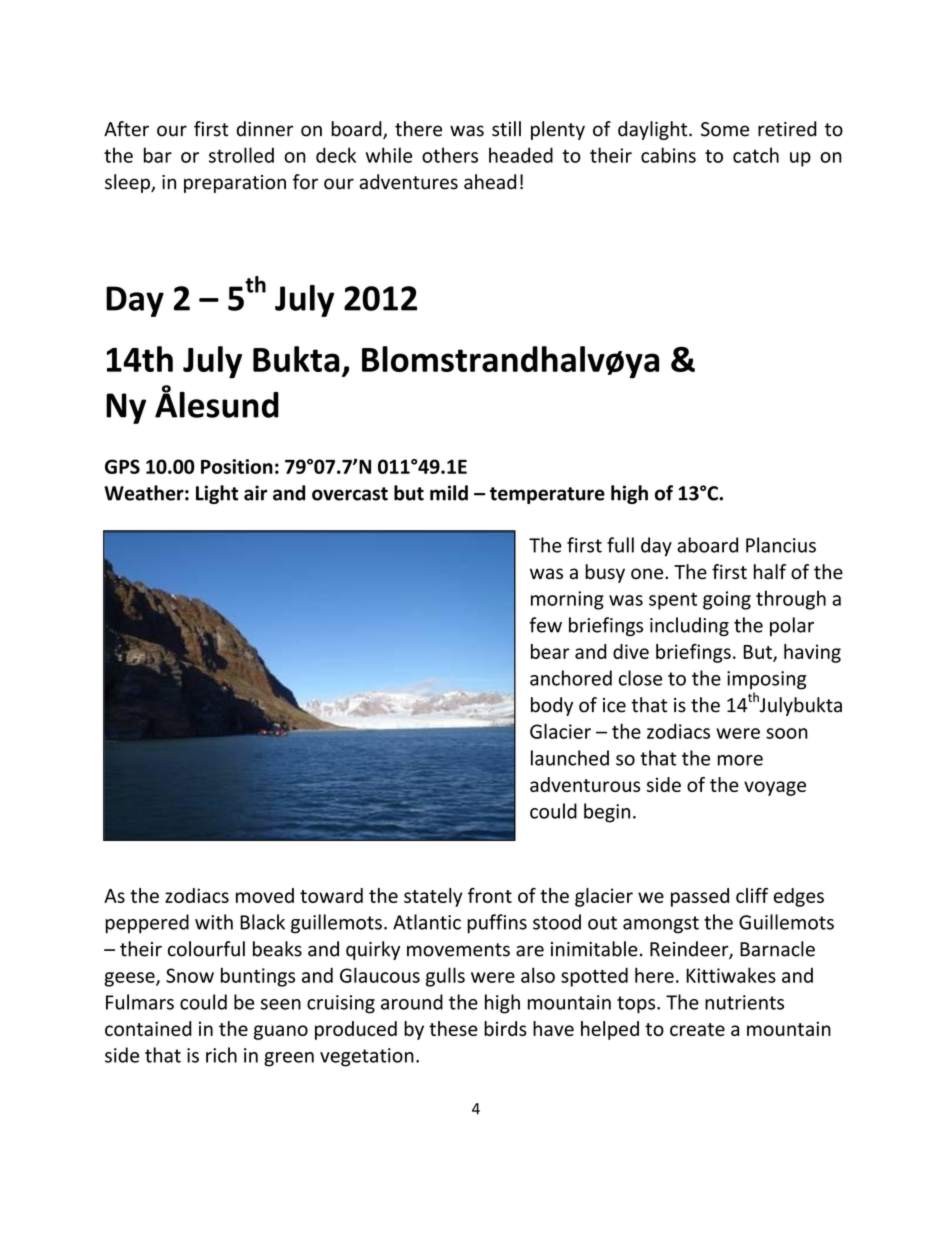  Describe the element at coordinates (255, 493) in the page. I see `air` at that location.
